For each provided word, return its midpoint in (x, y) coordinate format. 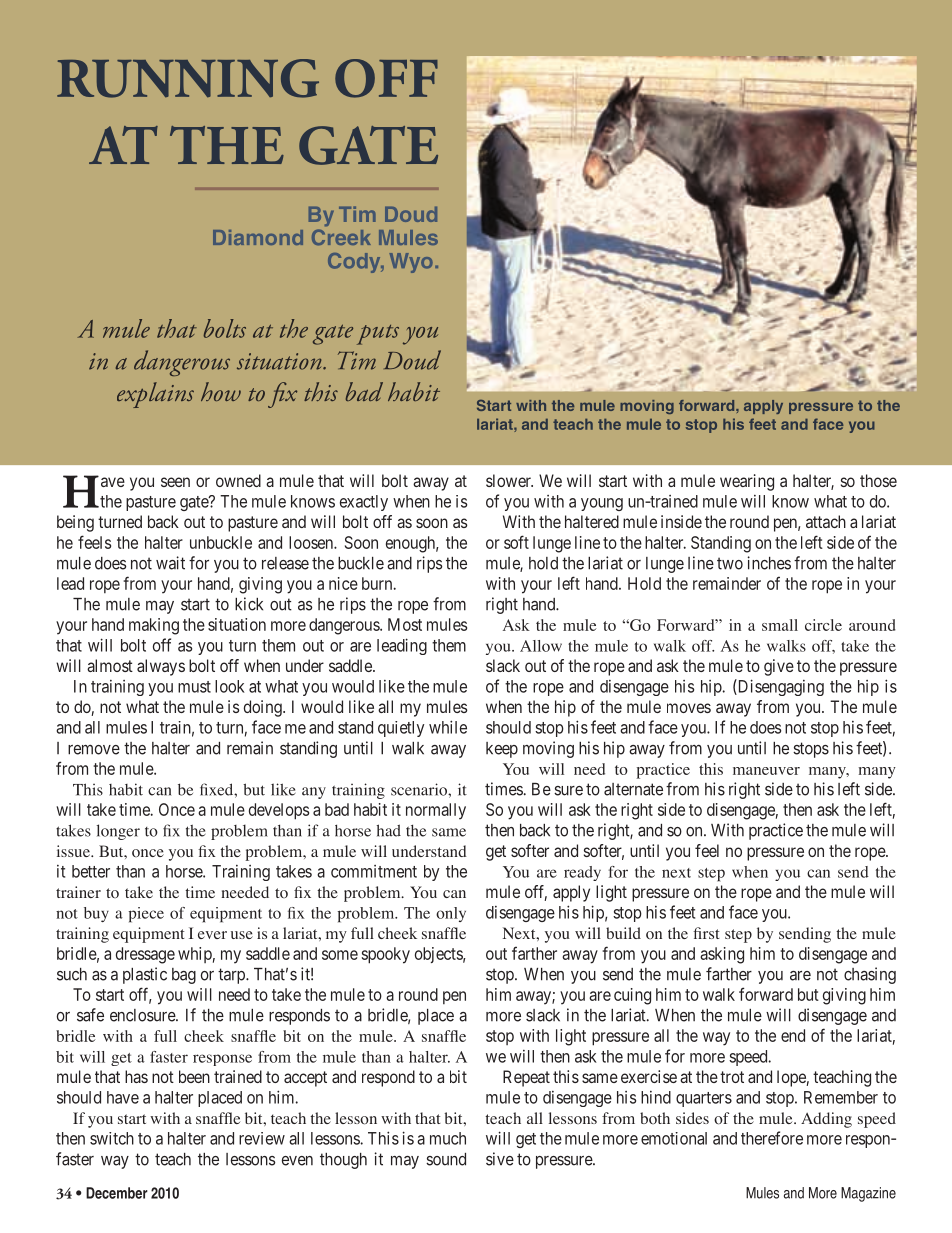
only (451, 914)
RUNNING (188, 78)
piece (146, 915)
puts (378, 335)
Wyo (411, 263)
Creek (341, 235)
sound (446, 1159)
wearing (747, 482)
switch (112, 1138)
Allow (541, 646)
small (780, 625)
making (154, 626)
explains (155, 395)
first (706, 933)
